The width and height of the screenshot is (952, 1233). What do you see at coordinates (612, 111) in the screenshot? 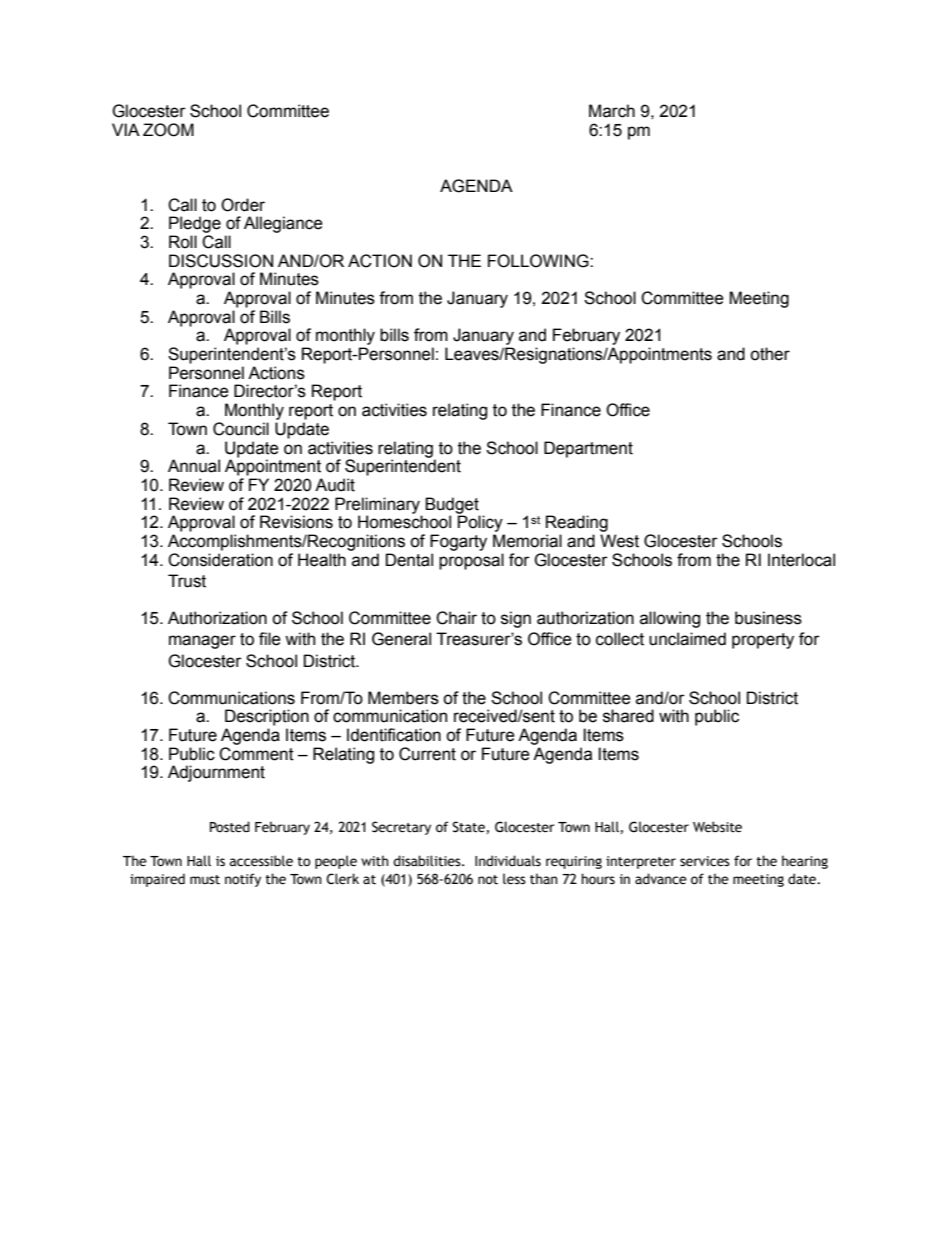
I see `March` at bounding box center [612, 111].
